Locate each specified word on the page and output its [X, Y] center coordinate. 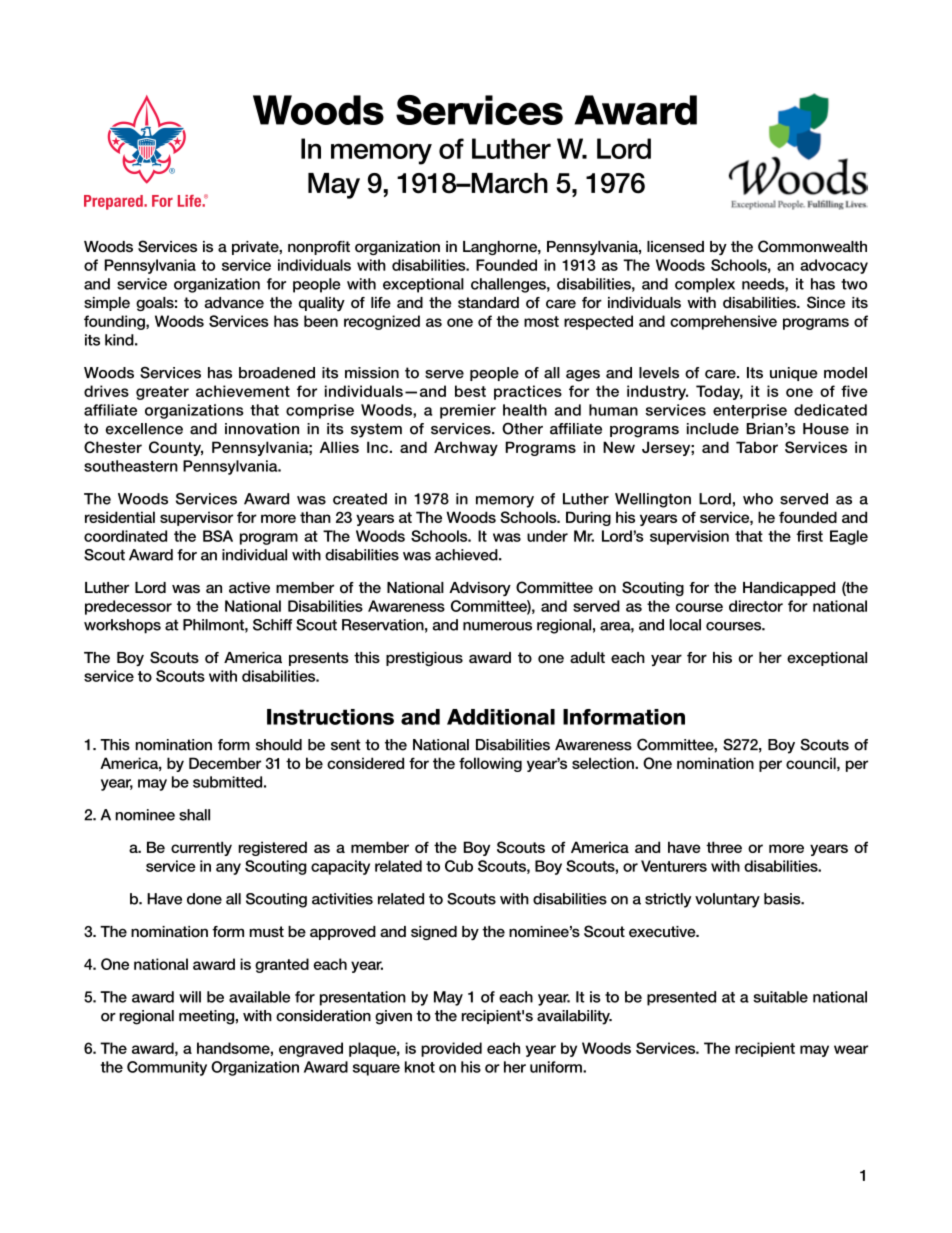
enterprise [750, 411]
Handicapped [789, 589]
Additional [501, 717]
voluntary [727, 900]
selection [604, 763]
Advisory [480, 589]
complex [705, 285]
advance [234, 302]
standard [488, 303]
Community [167, 1068]
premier [468, 411]
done [204, 899]
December [225, 763]
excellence [144, 429]
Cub [459, 866]
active [249, 587]
